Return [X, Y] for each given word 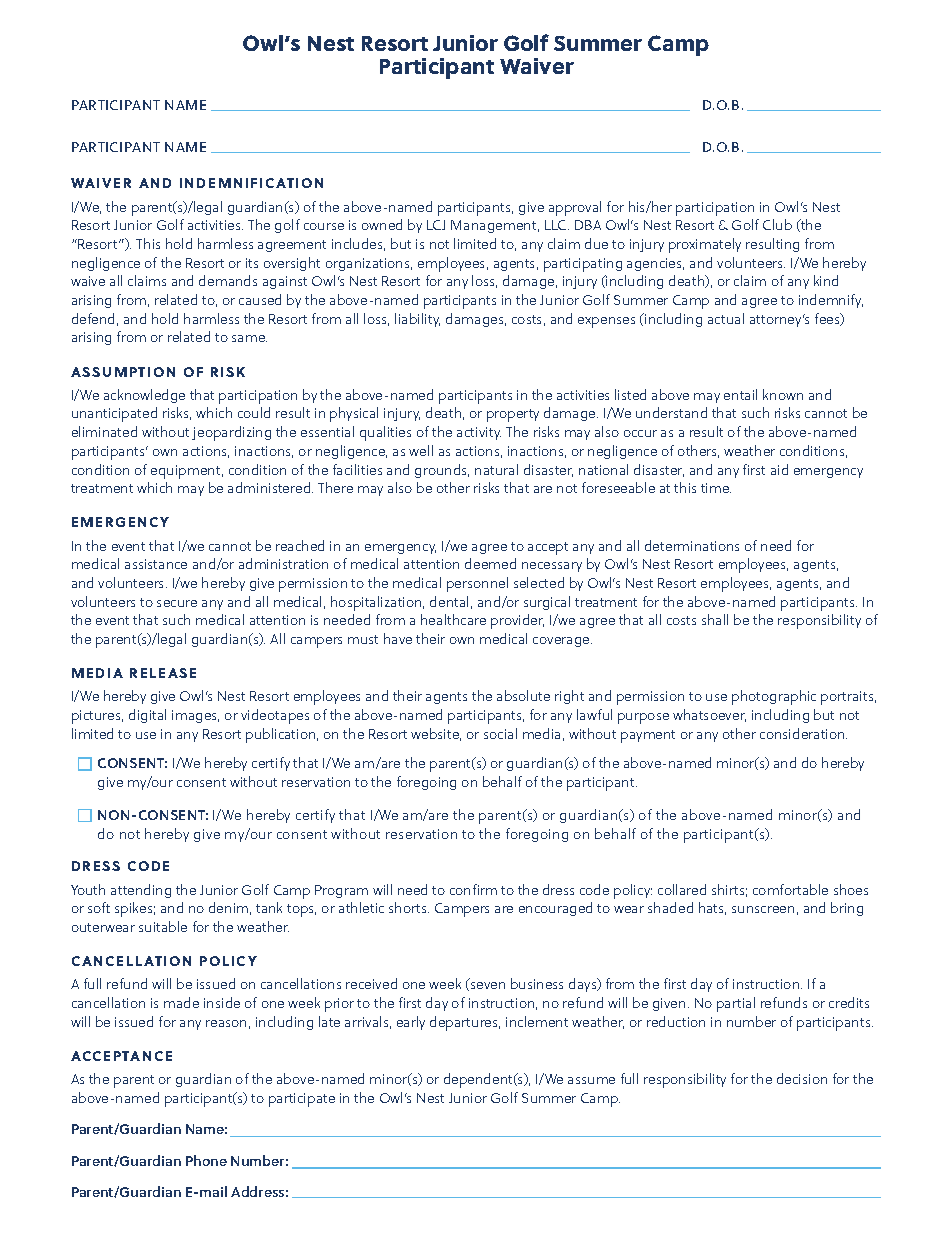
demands [228, 280]
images [195, 716]
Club [777, 224]
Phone [206, 1160]
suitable [163, 926]
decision [802, 1078]
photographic [774, 697]
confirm [473, 889]
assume [591, 1080]
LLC [557, 225]
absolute [523, 695]
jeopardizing [231, 433]
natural [496, 469]
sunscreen [763, 909]
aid [779, 469]
